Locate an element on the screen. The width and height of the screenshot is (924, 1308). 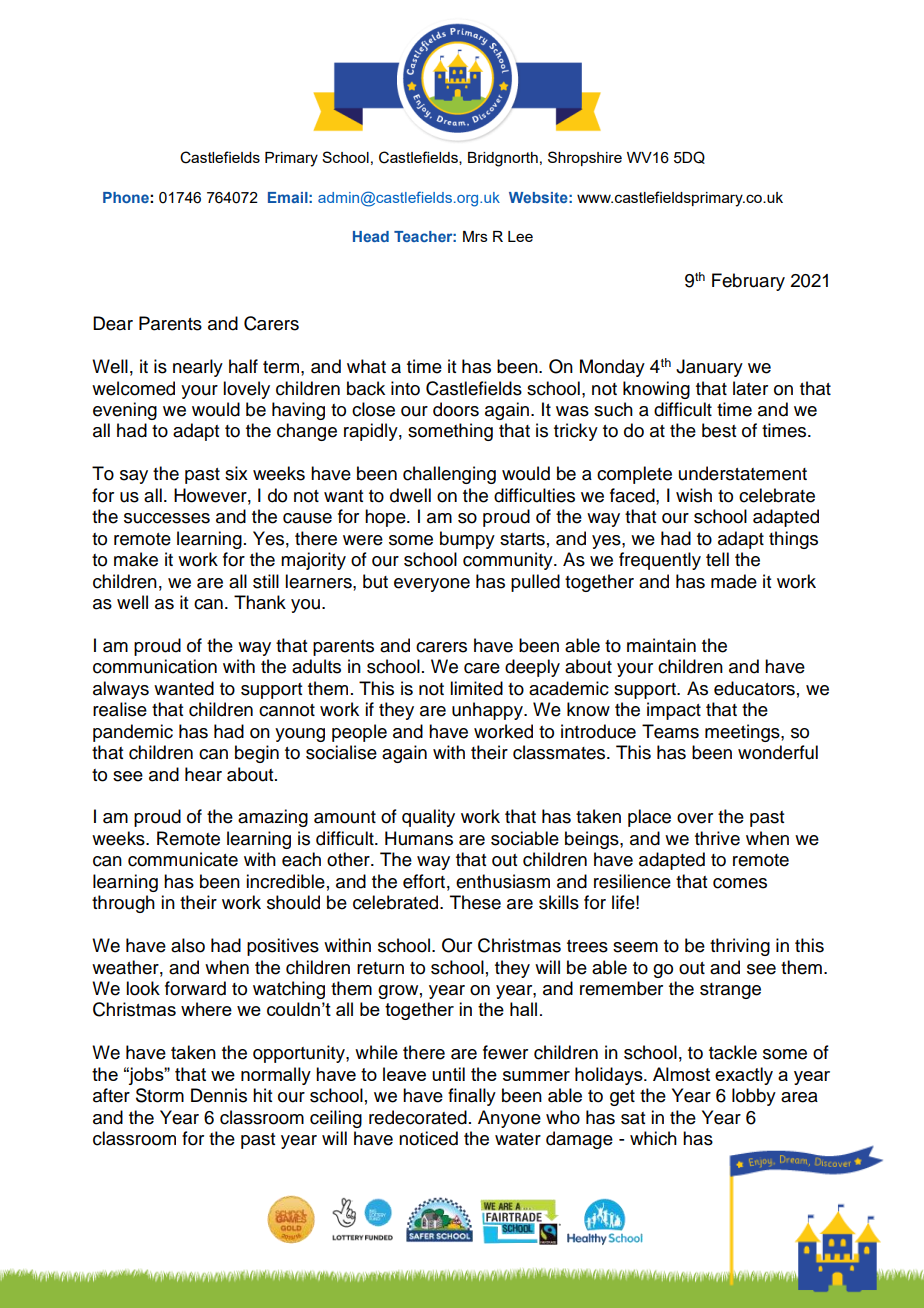
Head is located at coordinates (371, 236).
